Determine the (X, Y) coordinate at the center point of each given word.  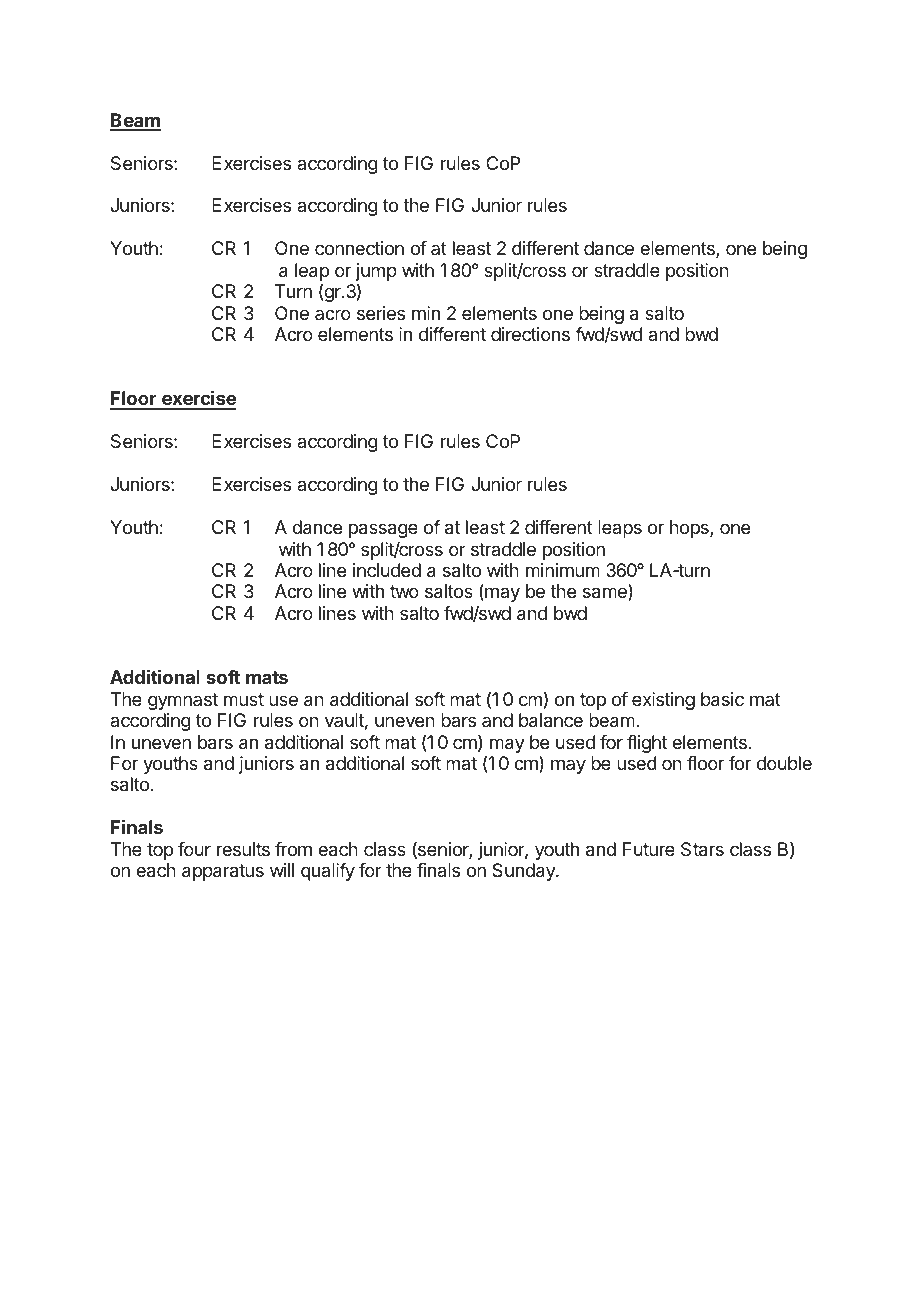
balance (551, 720)
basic (722, 699)
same (606, 594)
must (244, 699)
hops (690, 529)
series (381, 313)
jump (376, 273)
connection (359, 248)
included (387, 570)
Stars (702, 849)
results (243, 849)
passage (383, 530)
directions (530, 334)
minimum (563, 570)
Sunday (524, 872)
